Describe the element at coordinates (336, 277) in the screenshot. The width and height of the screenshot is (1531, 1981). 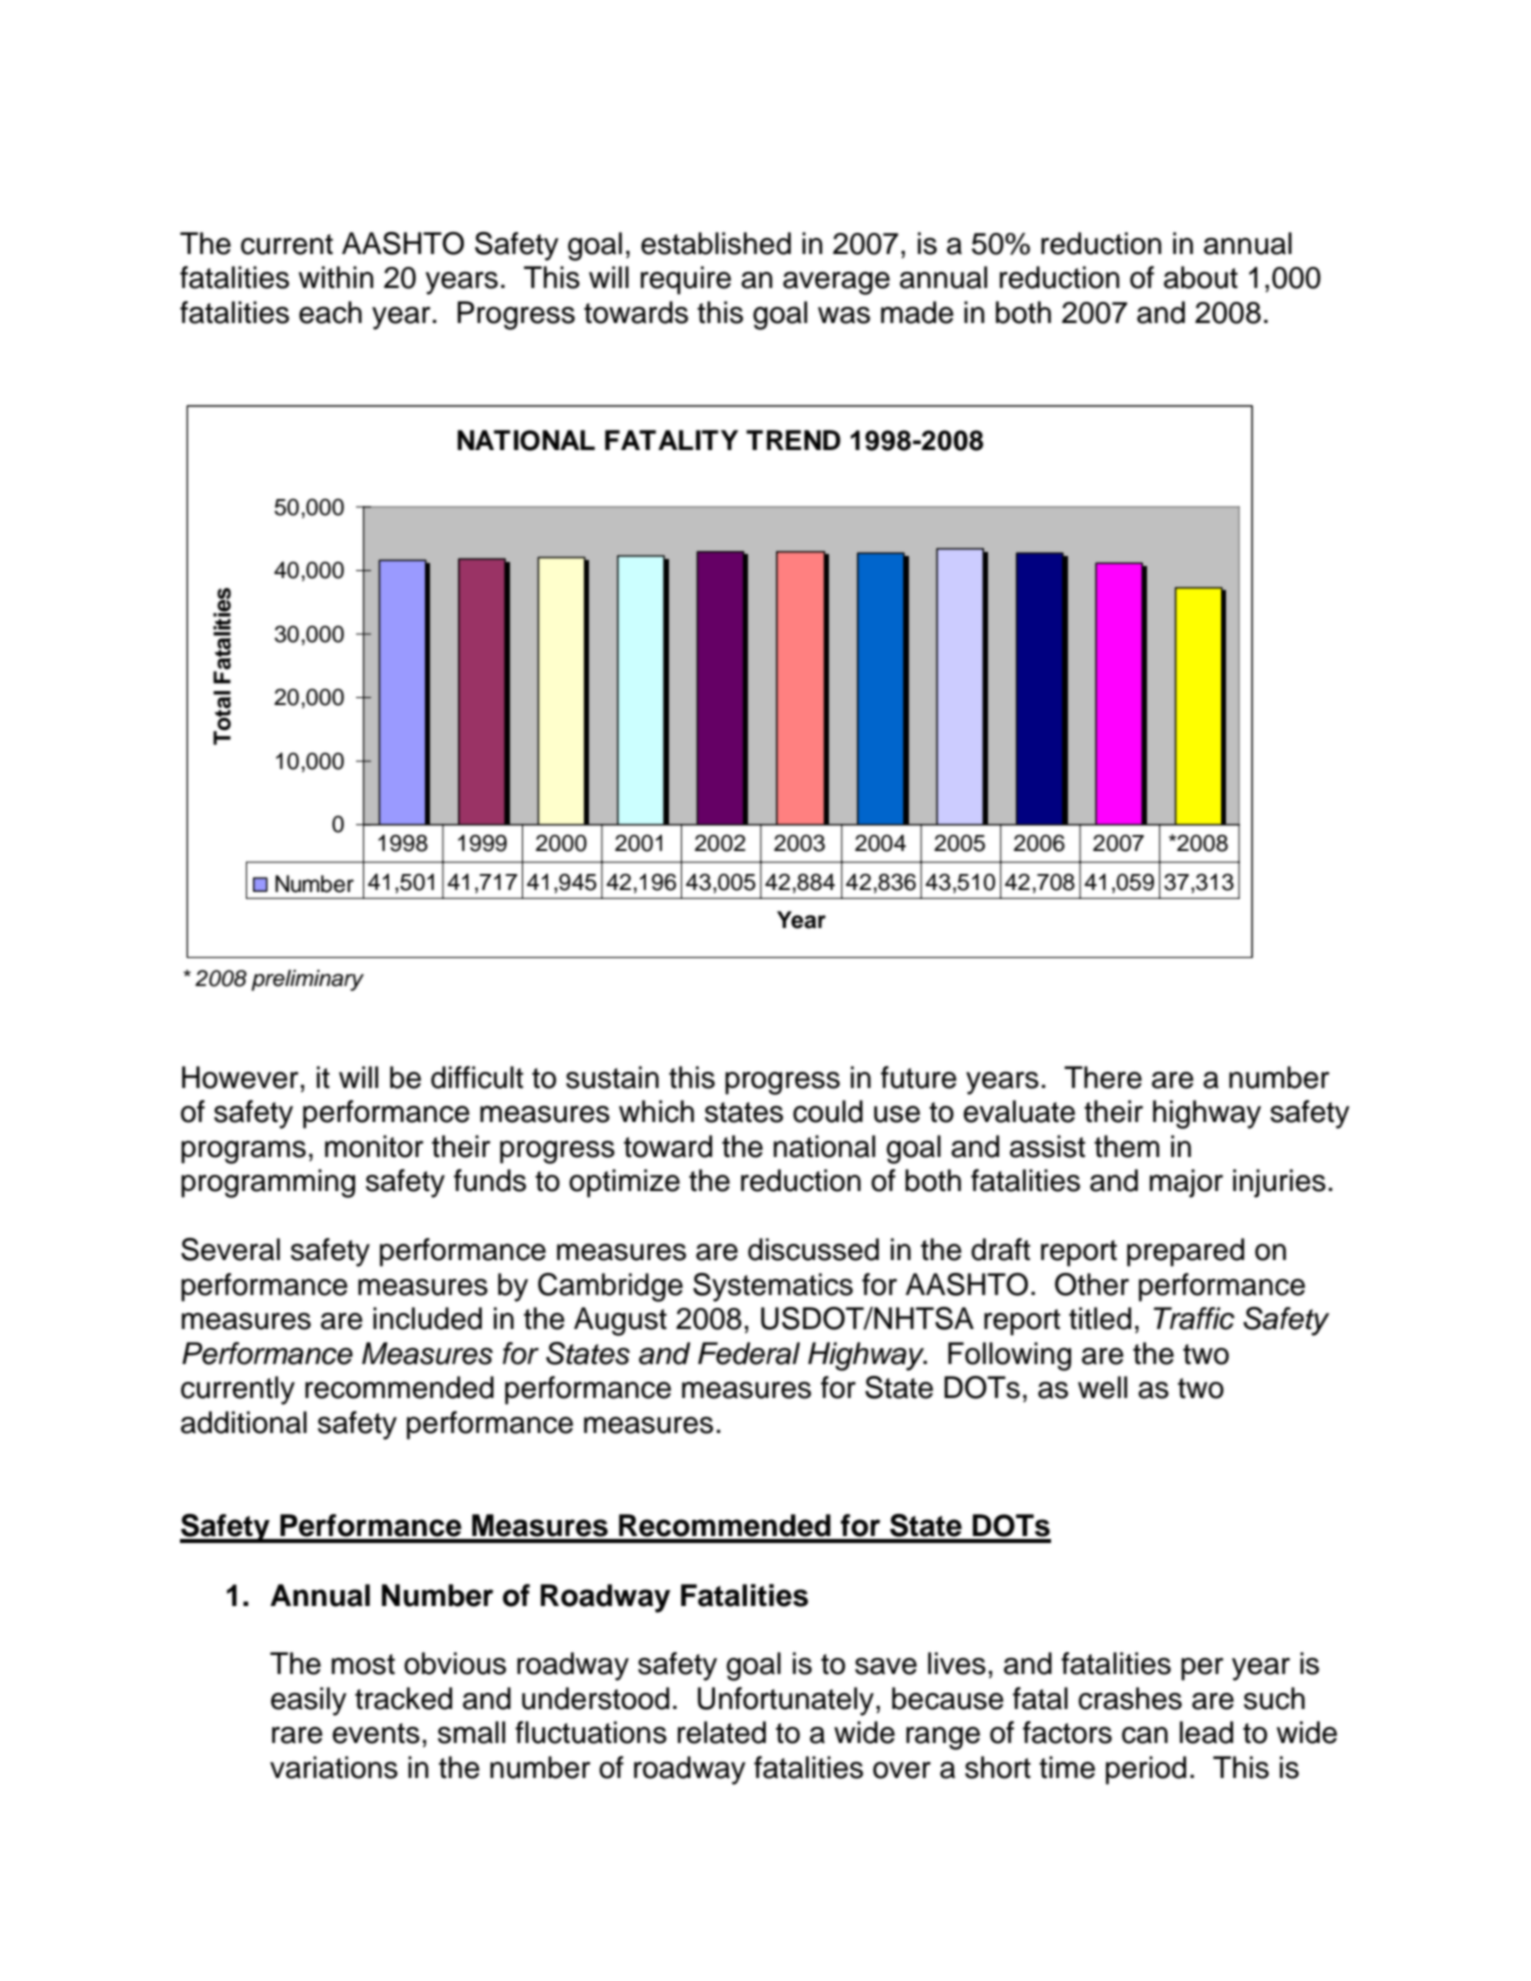
I see `within` at that location.
